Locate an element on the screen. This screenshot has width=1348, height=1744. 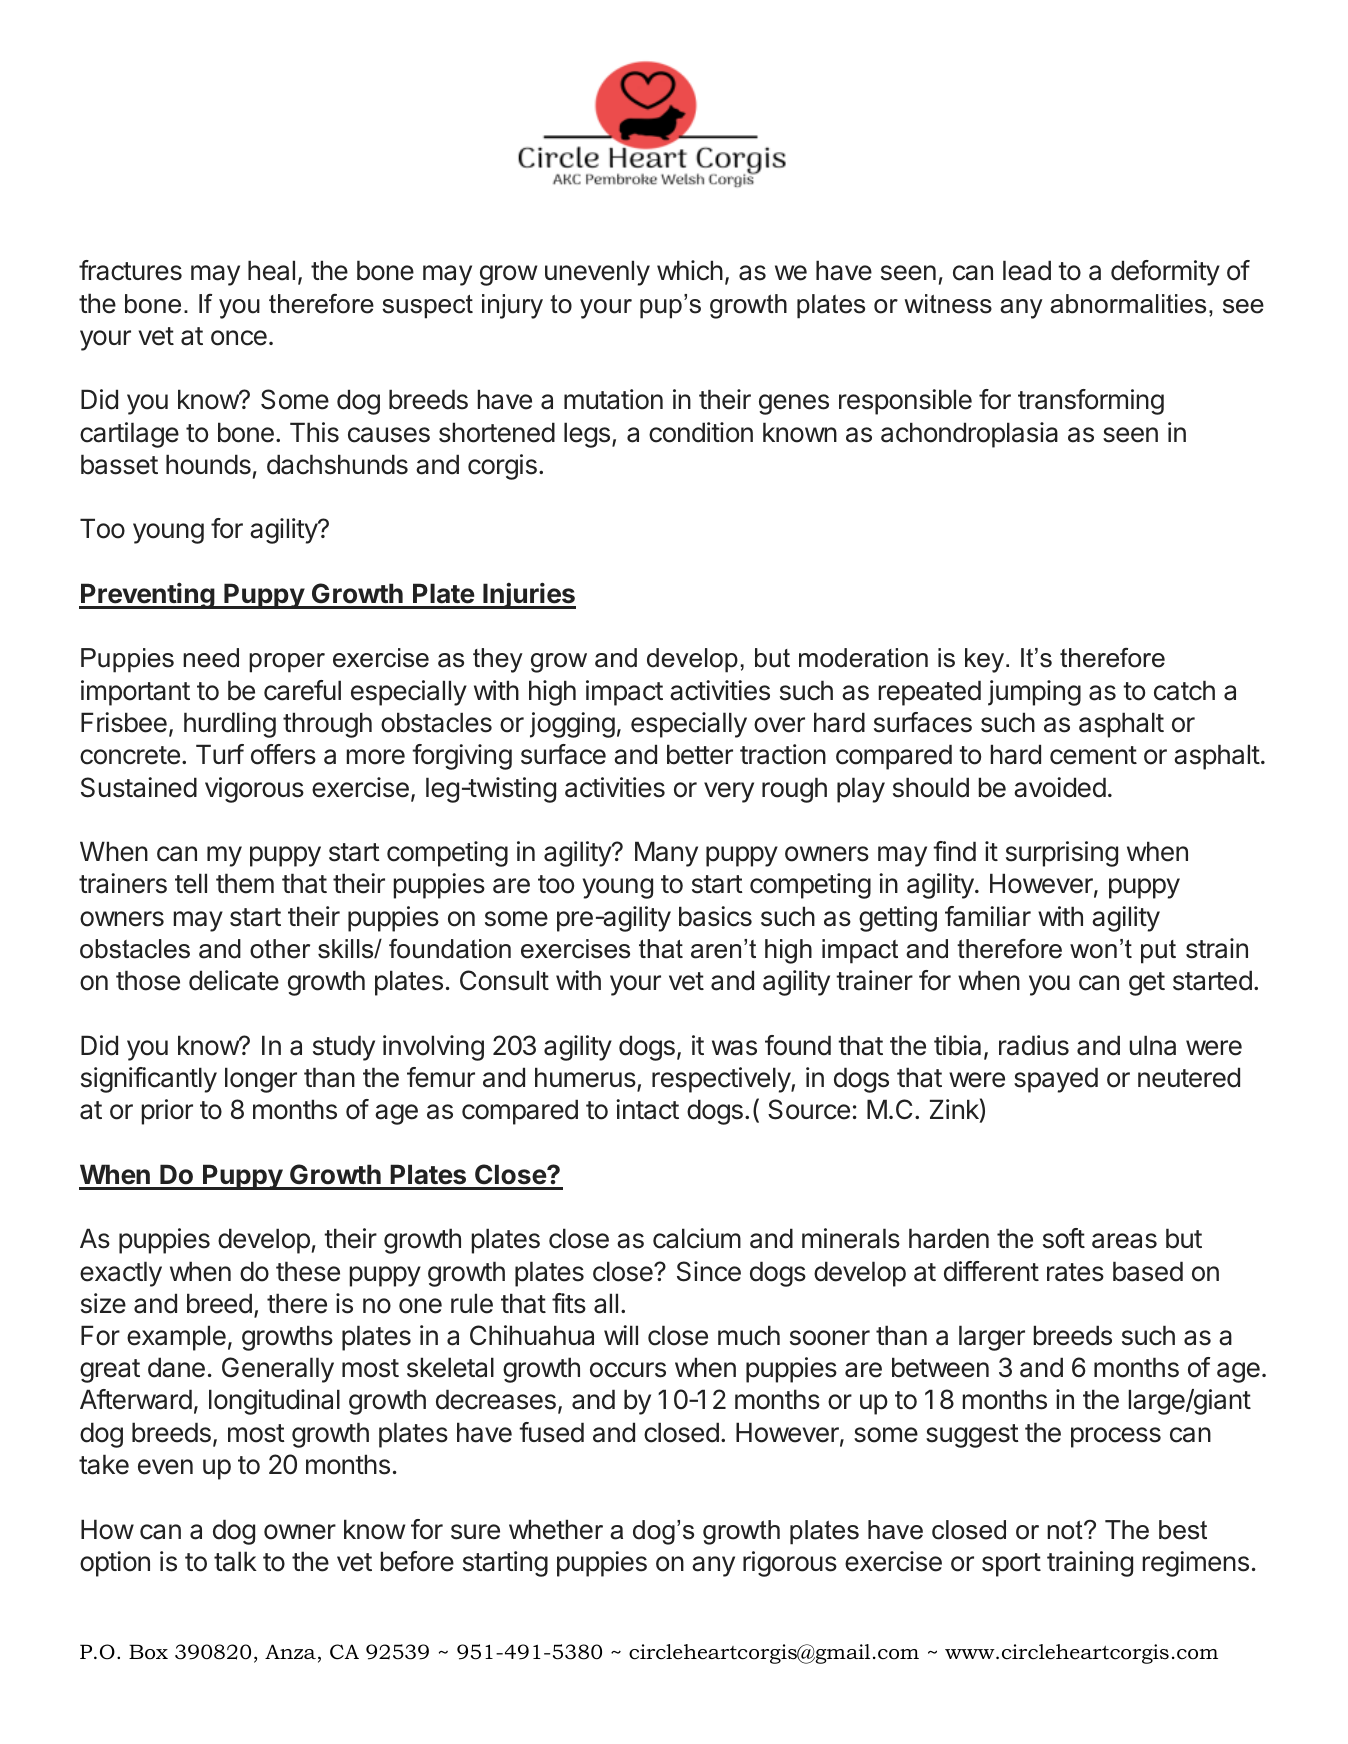
need is located at coordinates (211, 658).
